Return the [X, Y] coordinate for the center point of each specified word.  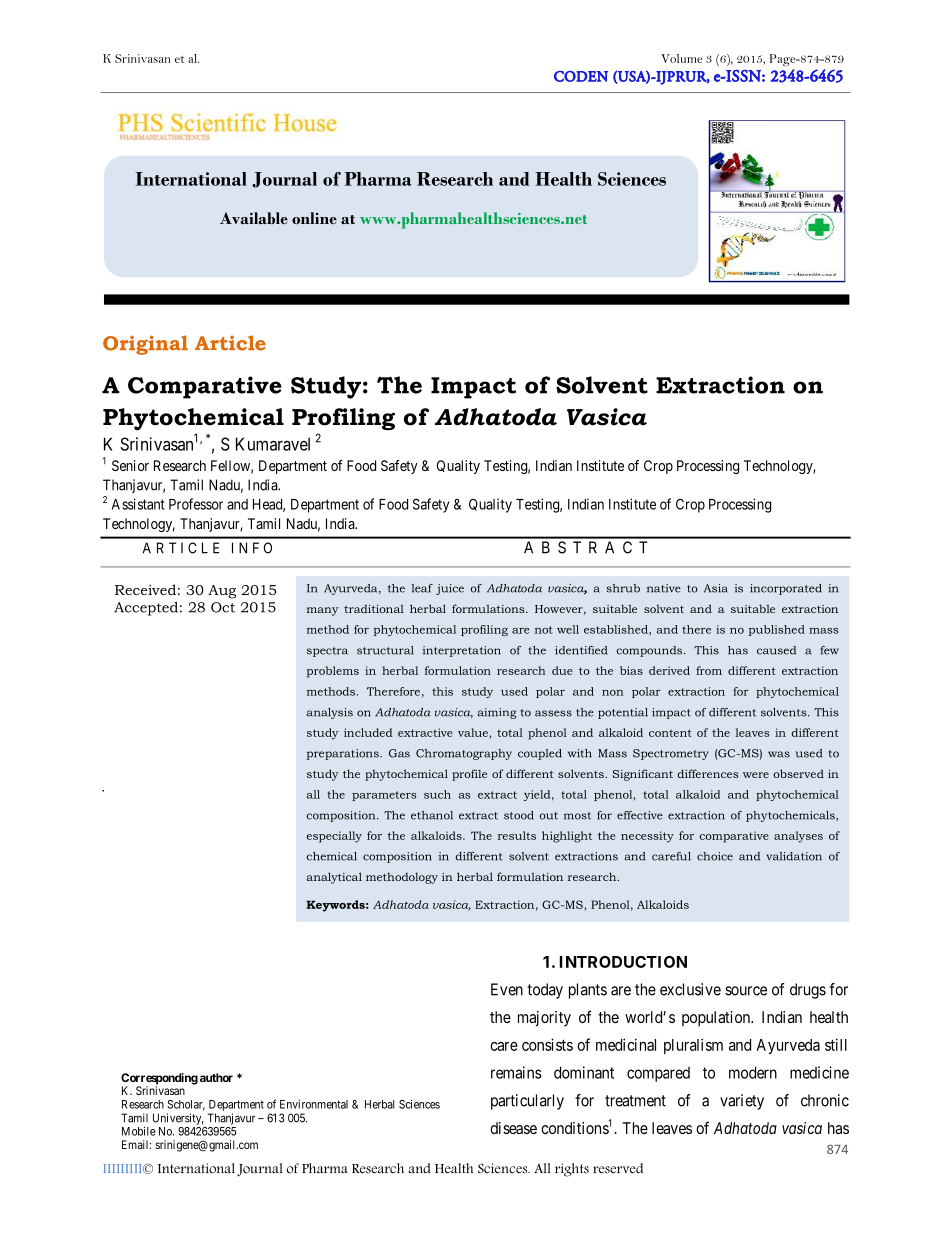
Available [254, 218]
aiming [497, 713]
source [746, 991]
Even [507, 989]
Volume [681, 58]
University [178, 1119]
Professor [196, 504]
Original [145, 345]
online [314, 218]
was [779, 754]
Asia [716, 588]
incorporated [786, 589]
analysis [330, 713]
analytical [334, 878]
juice [450, 589]
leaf [422, 588]
